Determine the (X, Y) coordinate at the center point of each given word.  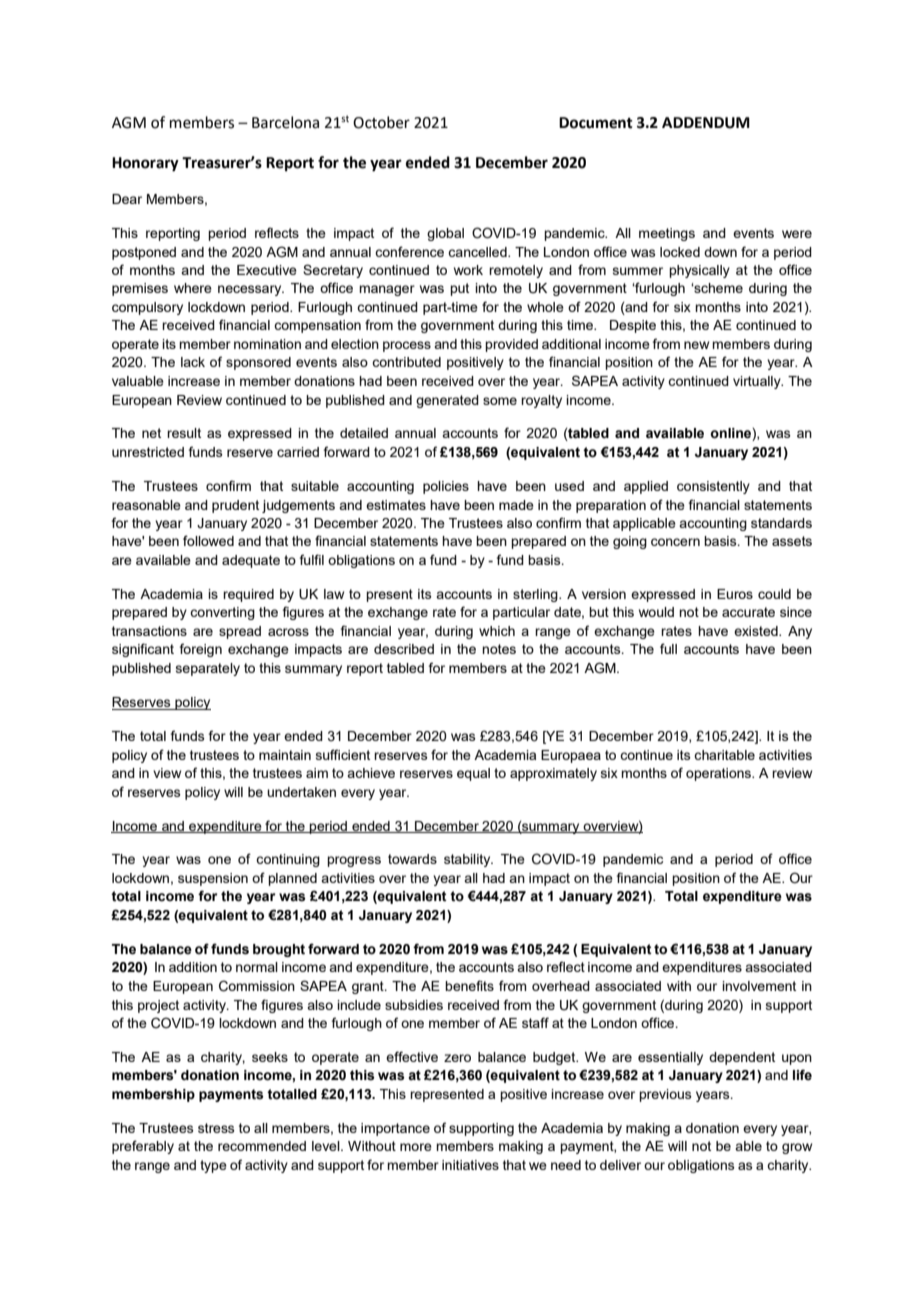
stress (216, 1128)
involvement (759, 986)
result (184, 433)
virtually (758, 382)
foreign (201, 650)
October (381, 122)
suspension (213, 879)
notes (499, 649)
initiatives (470, 1165)
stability (468, 860)
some (500, 401)
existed (757, 631)
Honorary (145, 164)
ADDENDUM (706, 123)
